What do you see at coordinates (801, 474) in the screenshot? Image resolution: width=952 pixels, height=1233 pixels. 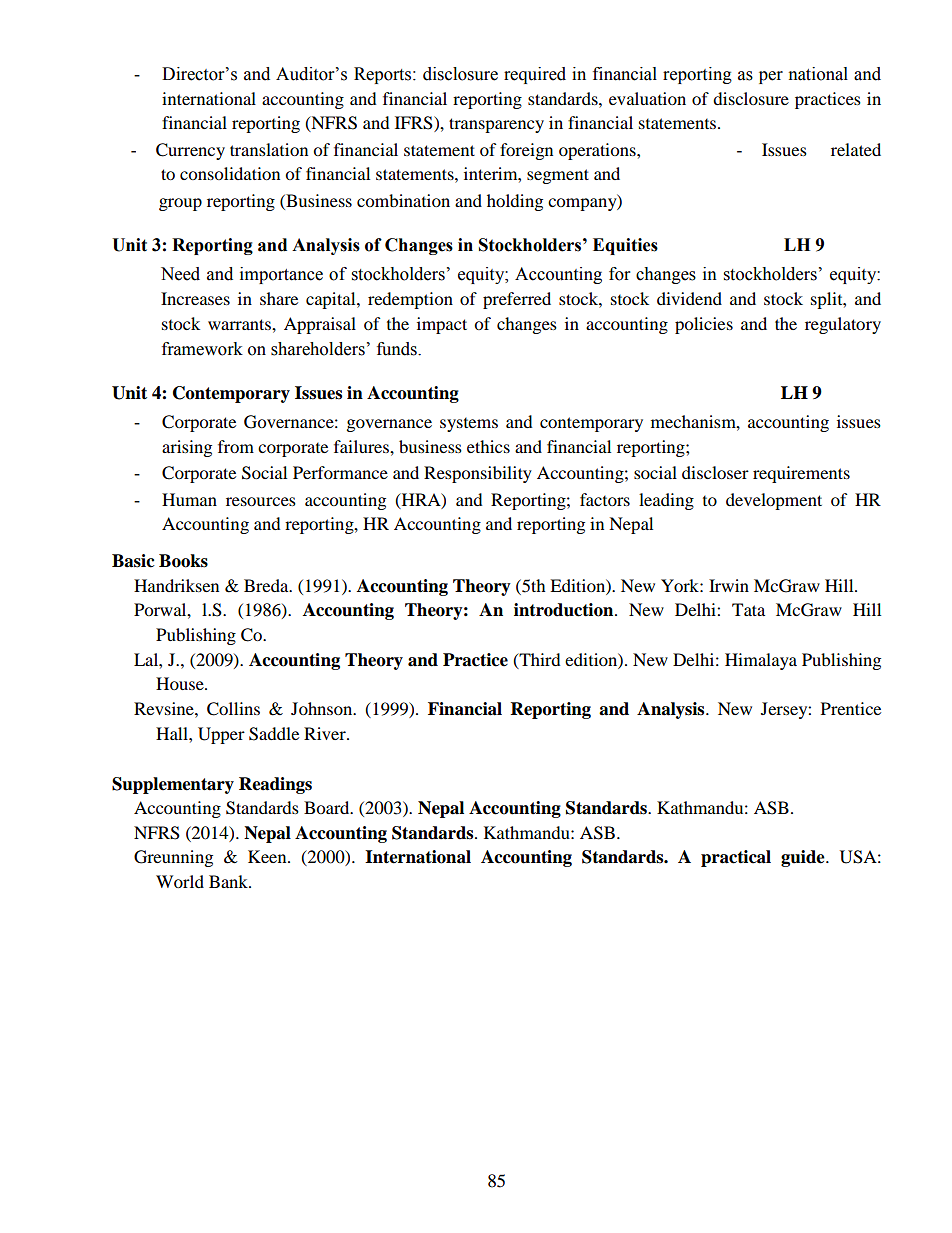 I see `requirements` at bounding box center [801, 474].
